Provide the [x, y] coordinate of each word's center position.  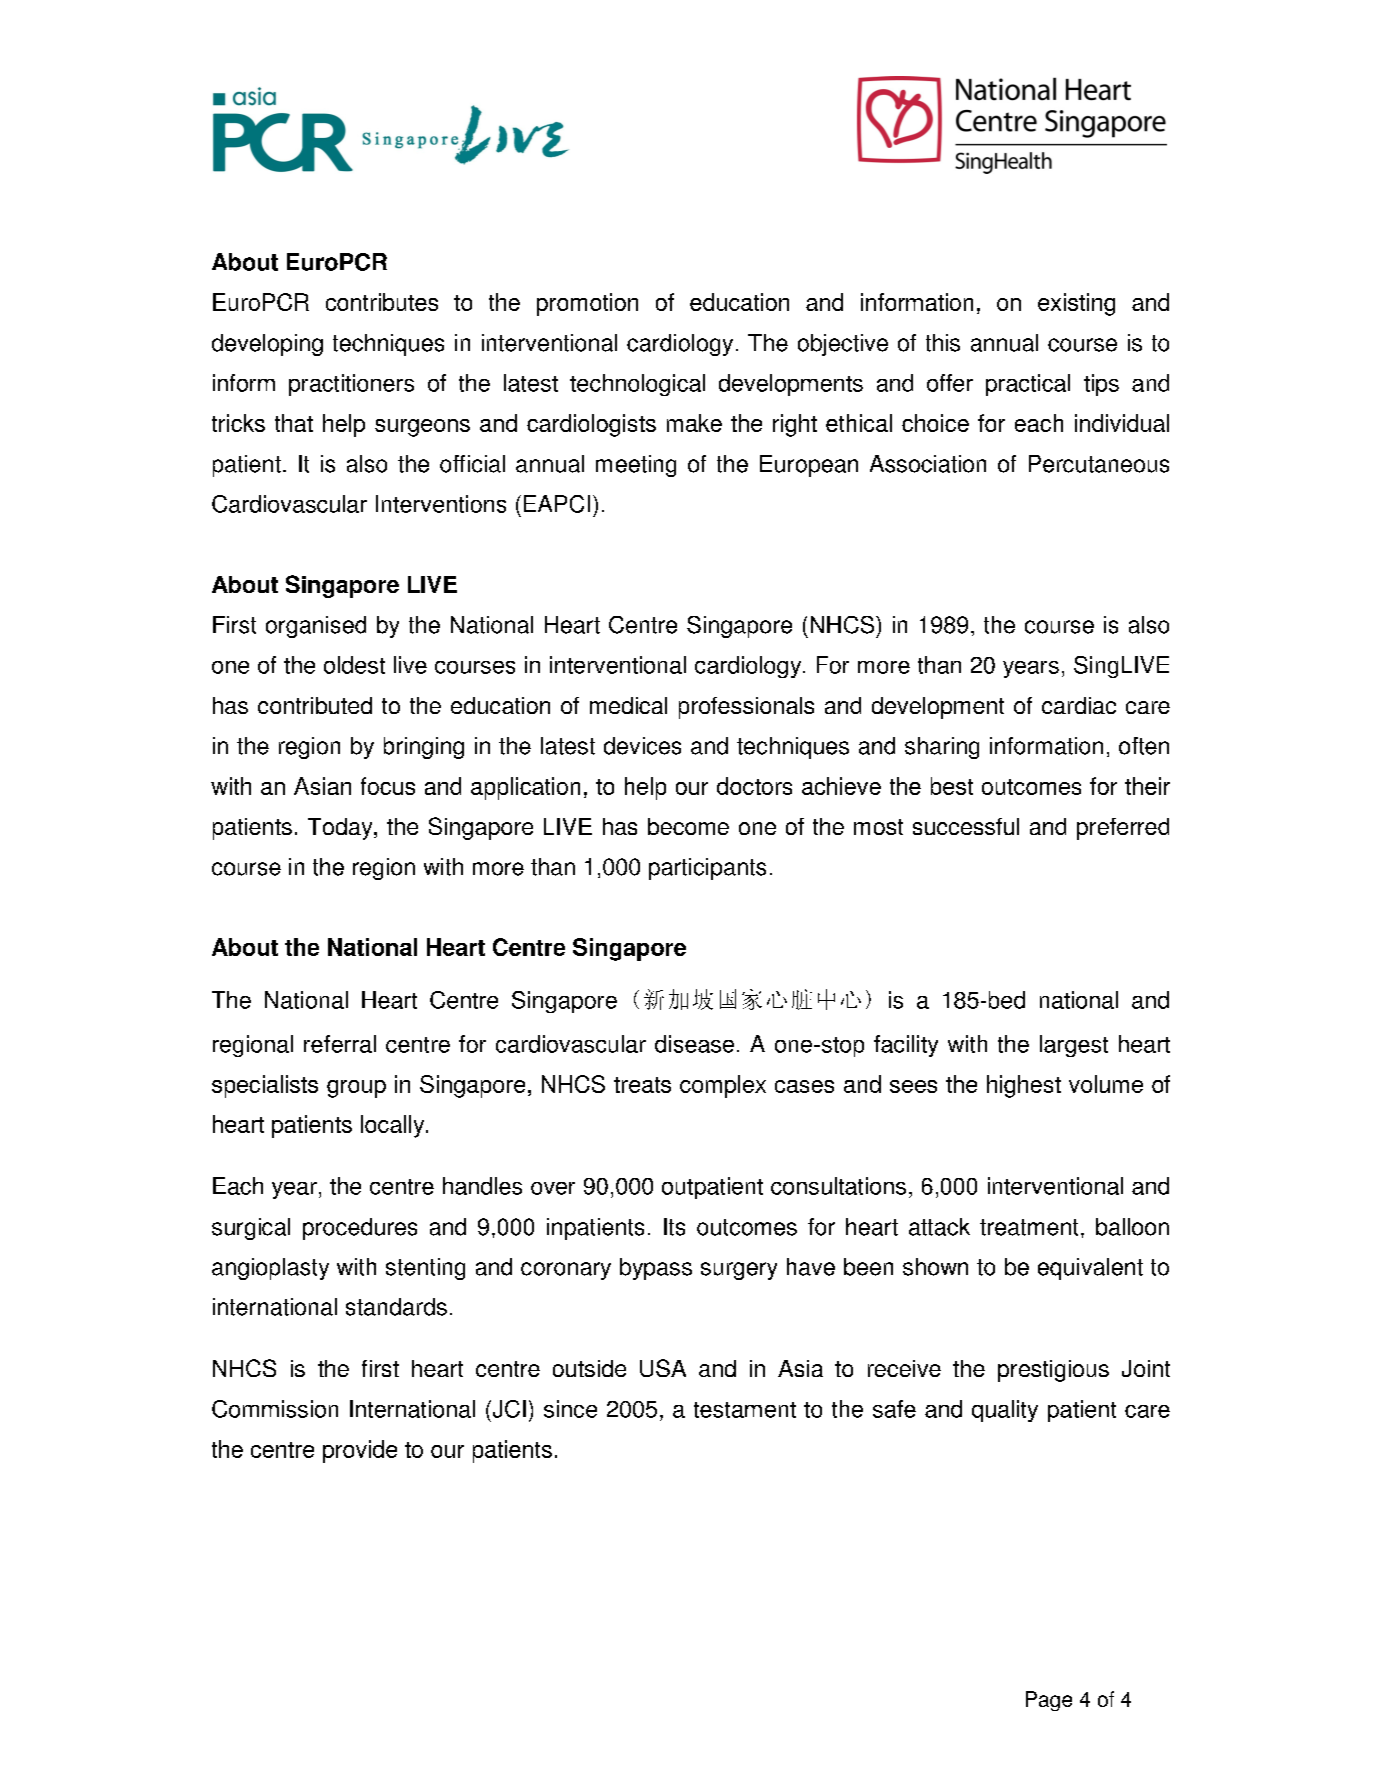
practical [1028, 385]
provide [360, 1451]
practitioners [351, 385]
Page [1049, 1701]
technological [637, 385]
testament [745, 1410]
